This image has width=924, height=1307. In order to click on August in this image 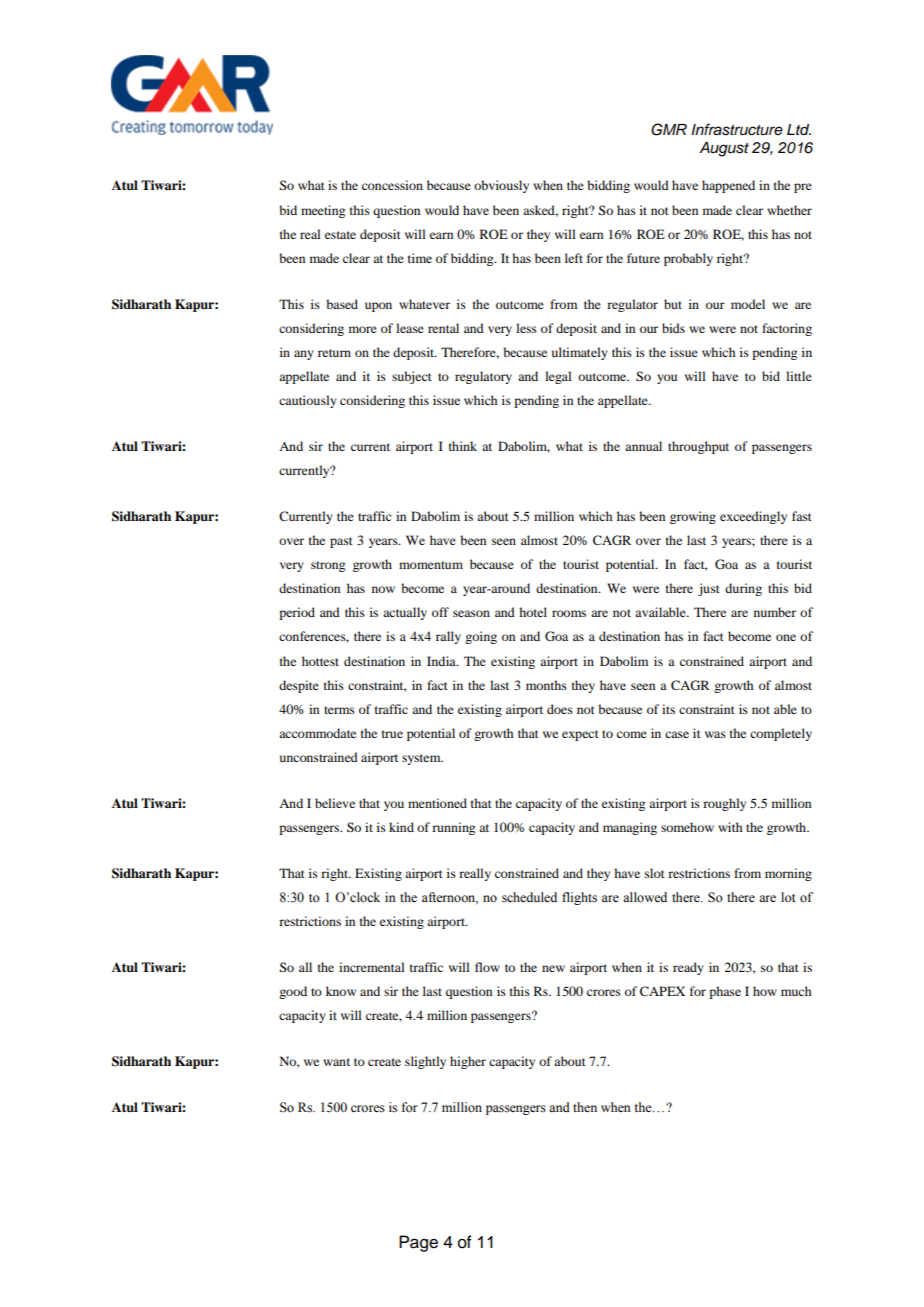, I will do `click(724, 149)`.
